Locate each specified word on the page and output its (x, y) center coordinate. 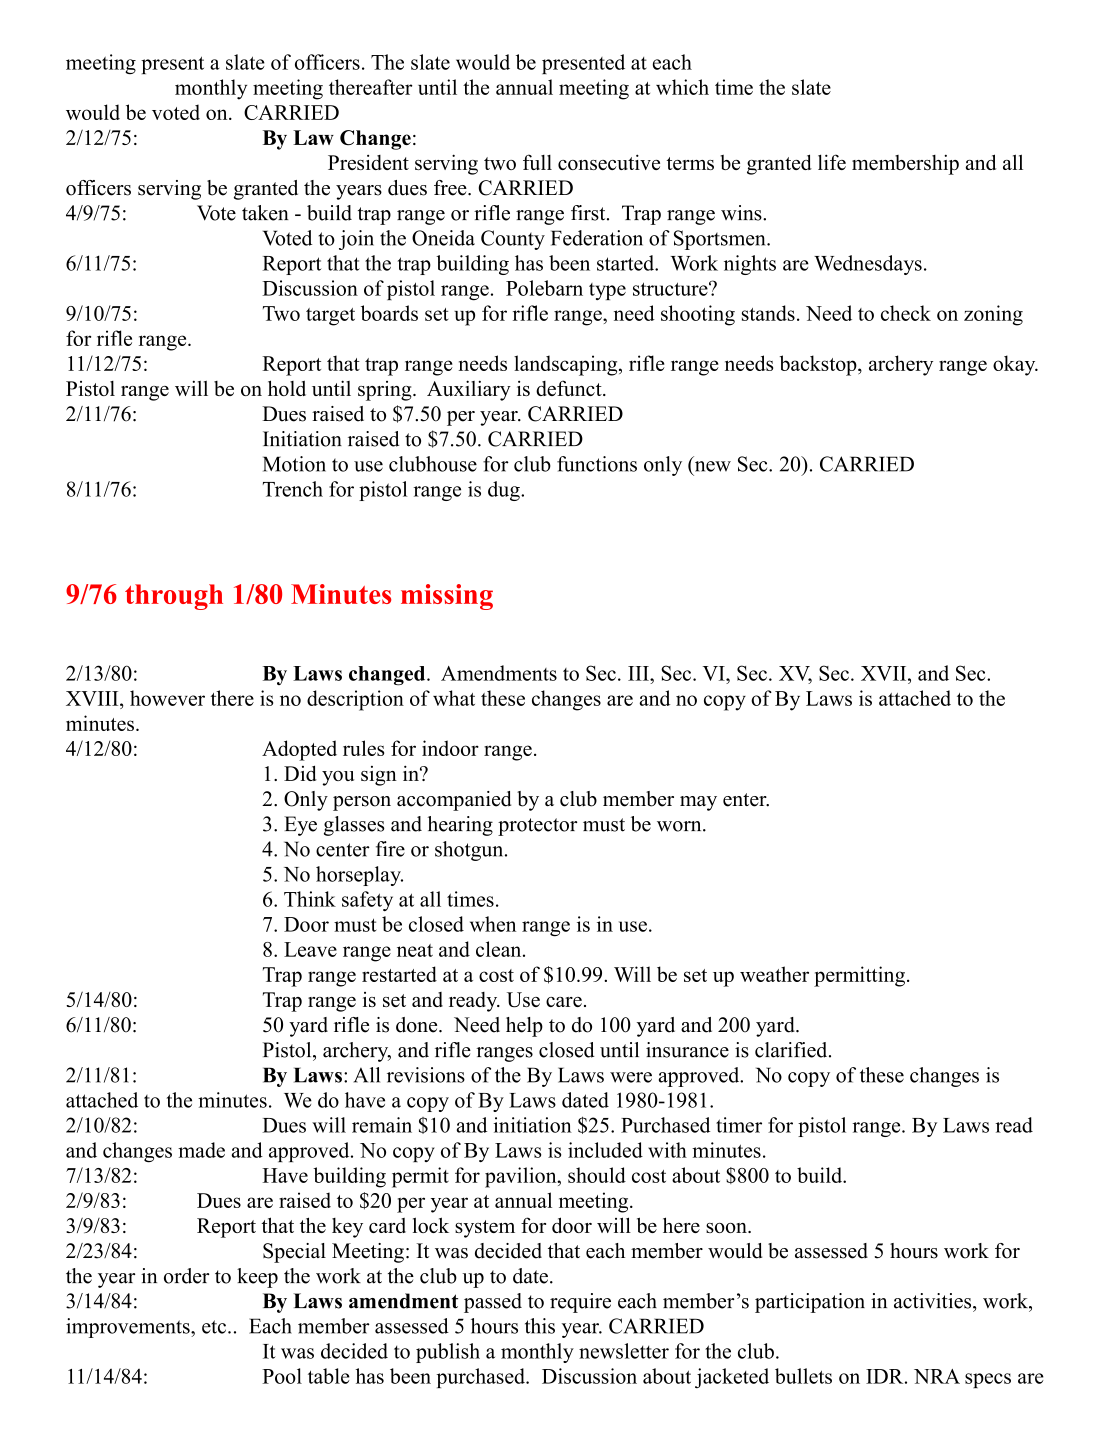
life (832, 162)
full (537, 162)
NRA (937, 1376)
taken (265, 213)
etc (215, 1327)
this (540, 1326)
